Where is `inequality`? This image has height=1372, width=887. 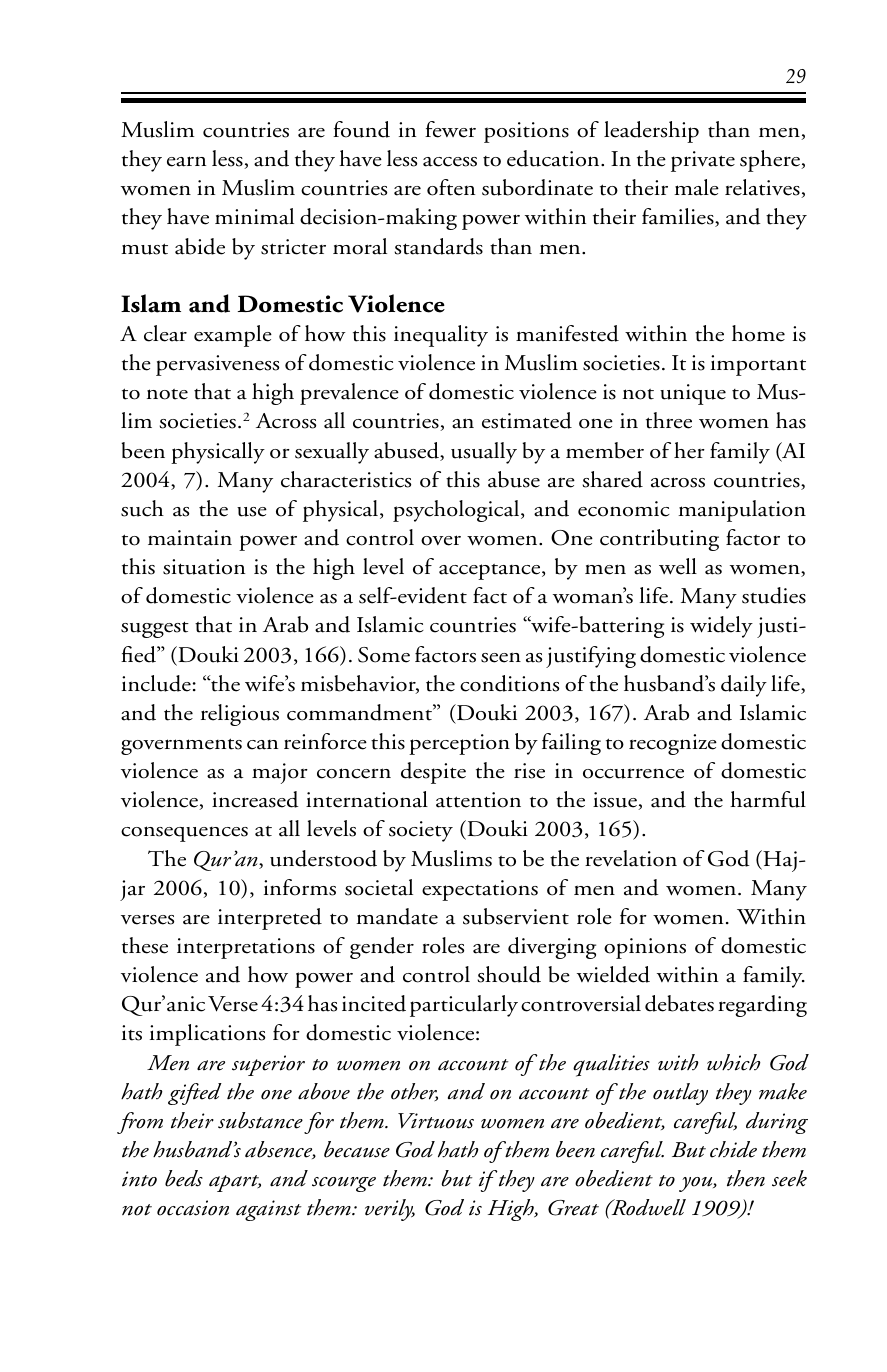 inequality is located at coordinates (441, 336).
